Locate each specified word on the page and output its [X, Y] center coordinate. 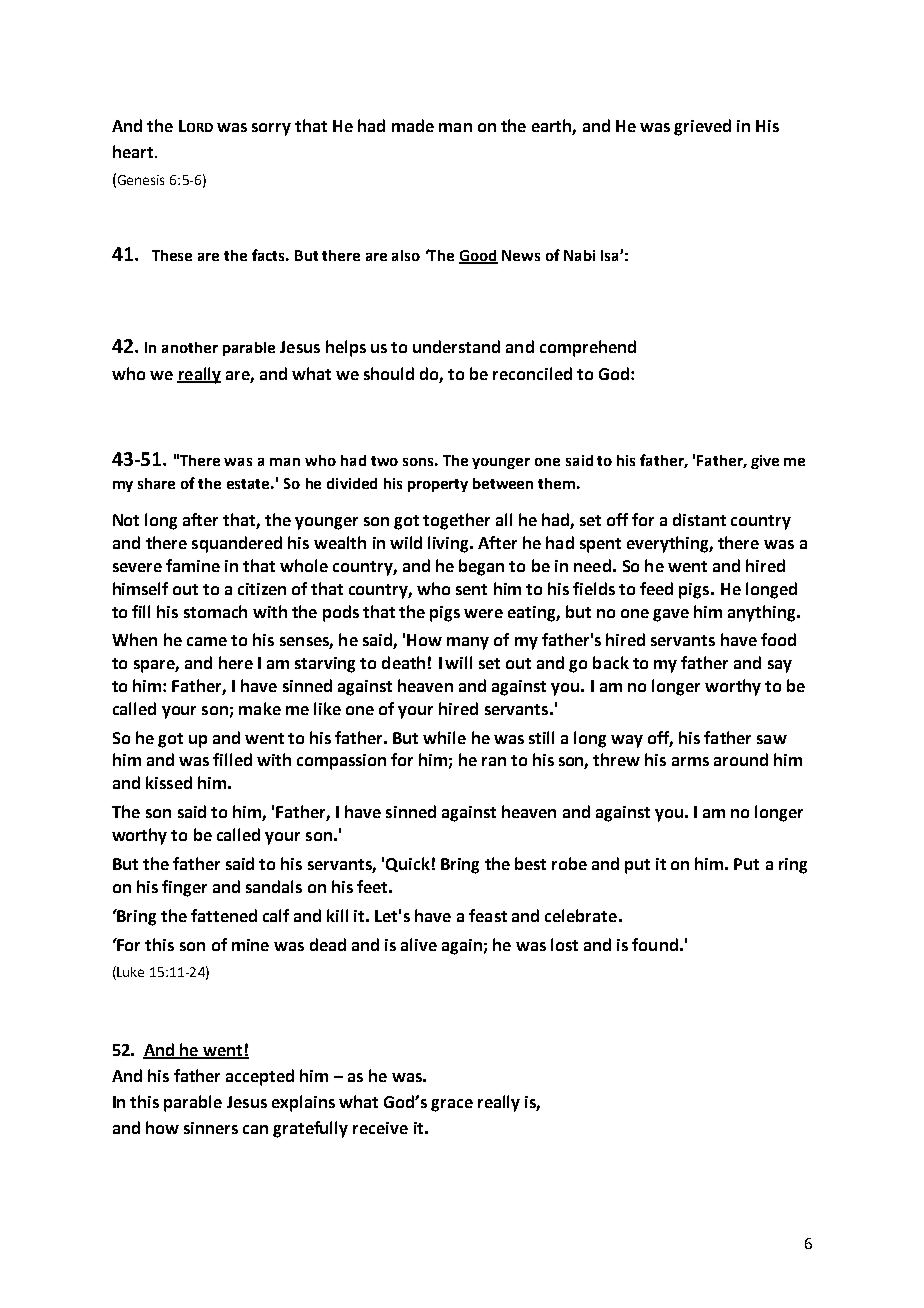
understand [456, 346]
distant [699, 519]
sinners [211, 1128]
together [456, 521]
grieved [702, 127]
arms [690, 761]
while [444, 737]
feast [488, 915]
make [260, 708]
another [190, 347]
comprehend [588, 348]
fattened [224, 915]
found [655, 944]
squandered [237, 544]
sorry [271, 129]
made [413, 125]
